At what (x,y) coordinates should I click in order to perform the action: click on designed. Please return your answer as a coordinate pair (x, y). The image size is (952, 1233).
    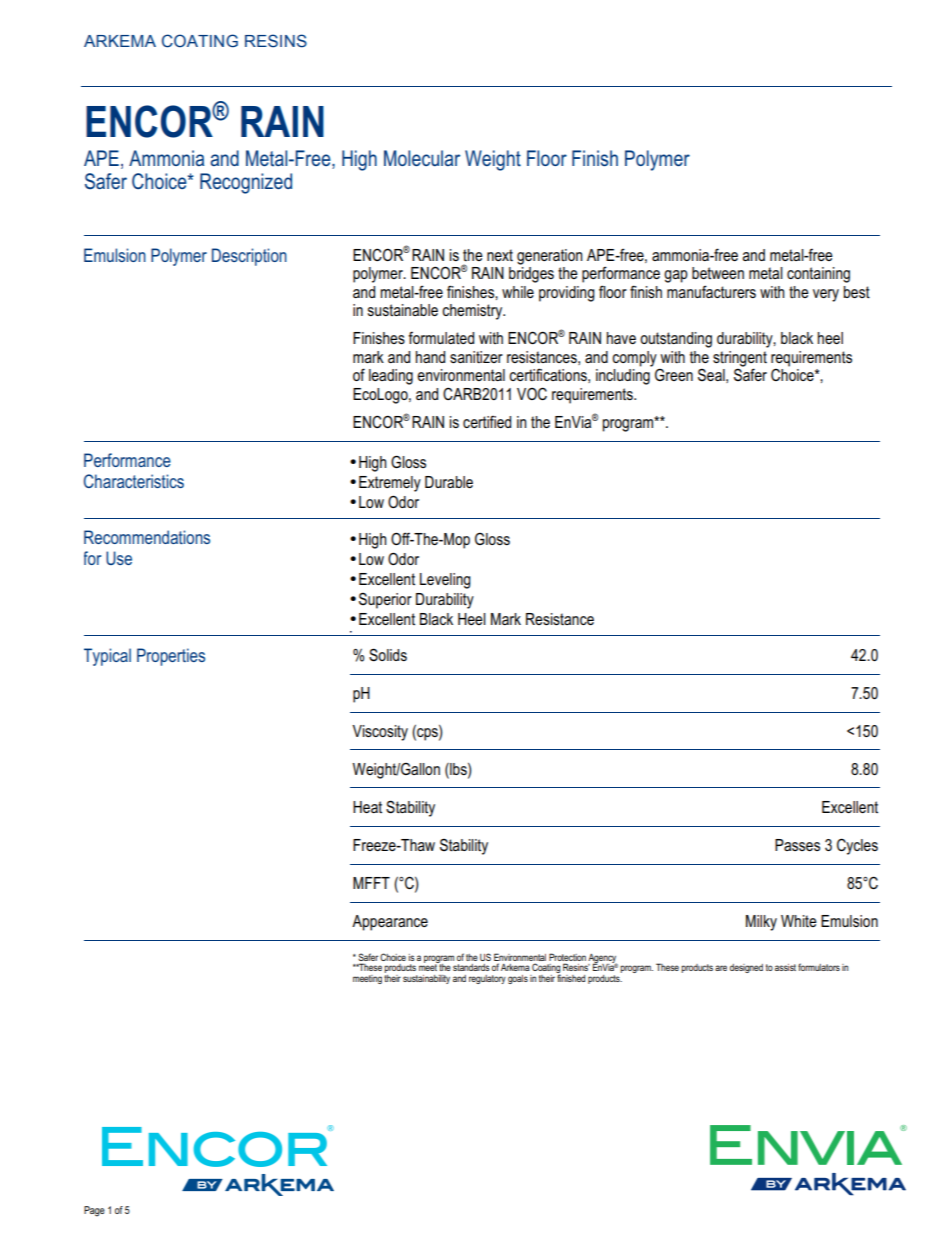
    Looking at the image, I should click on (746, 968).
